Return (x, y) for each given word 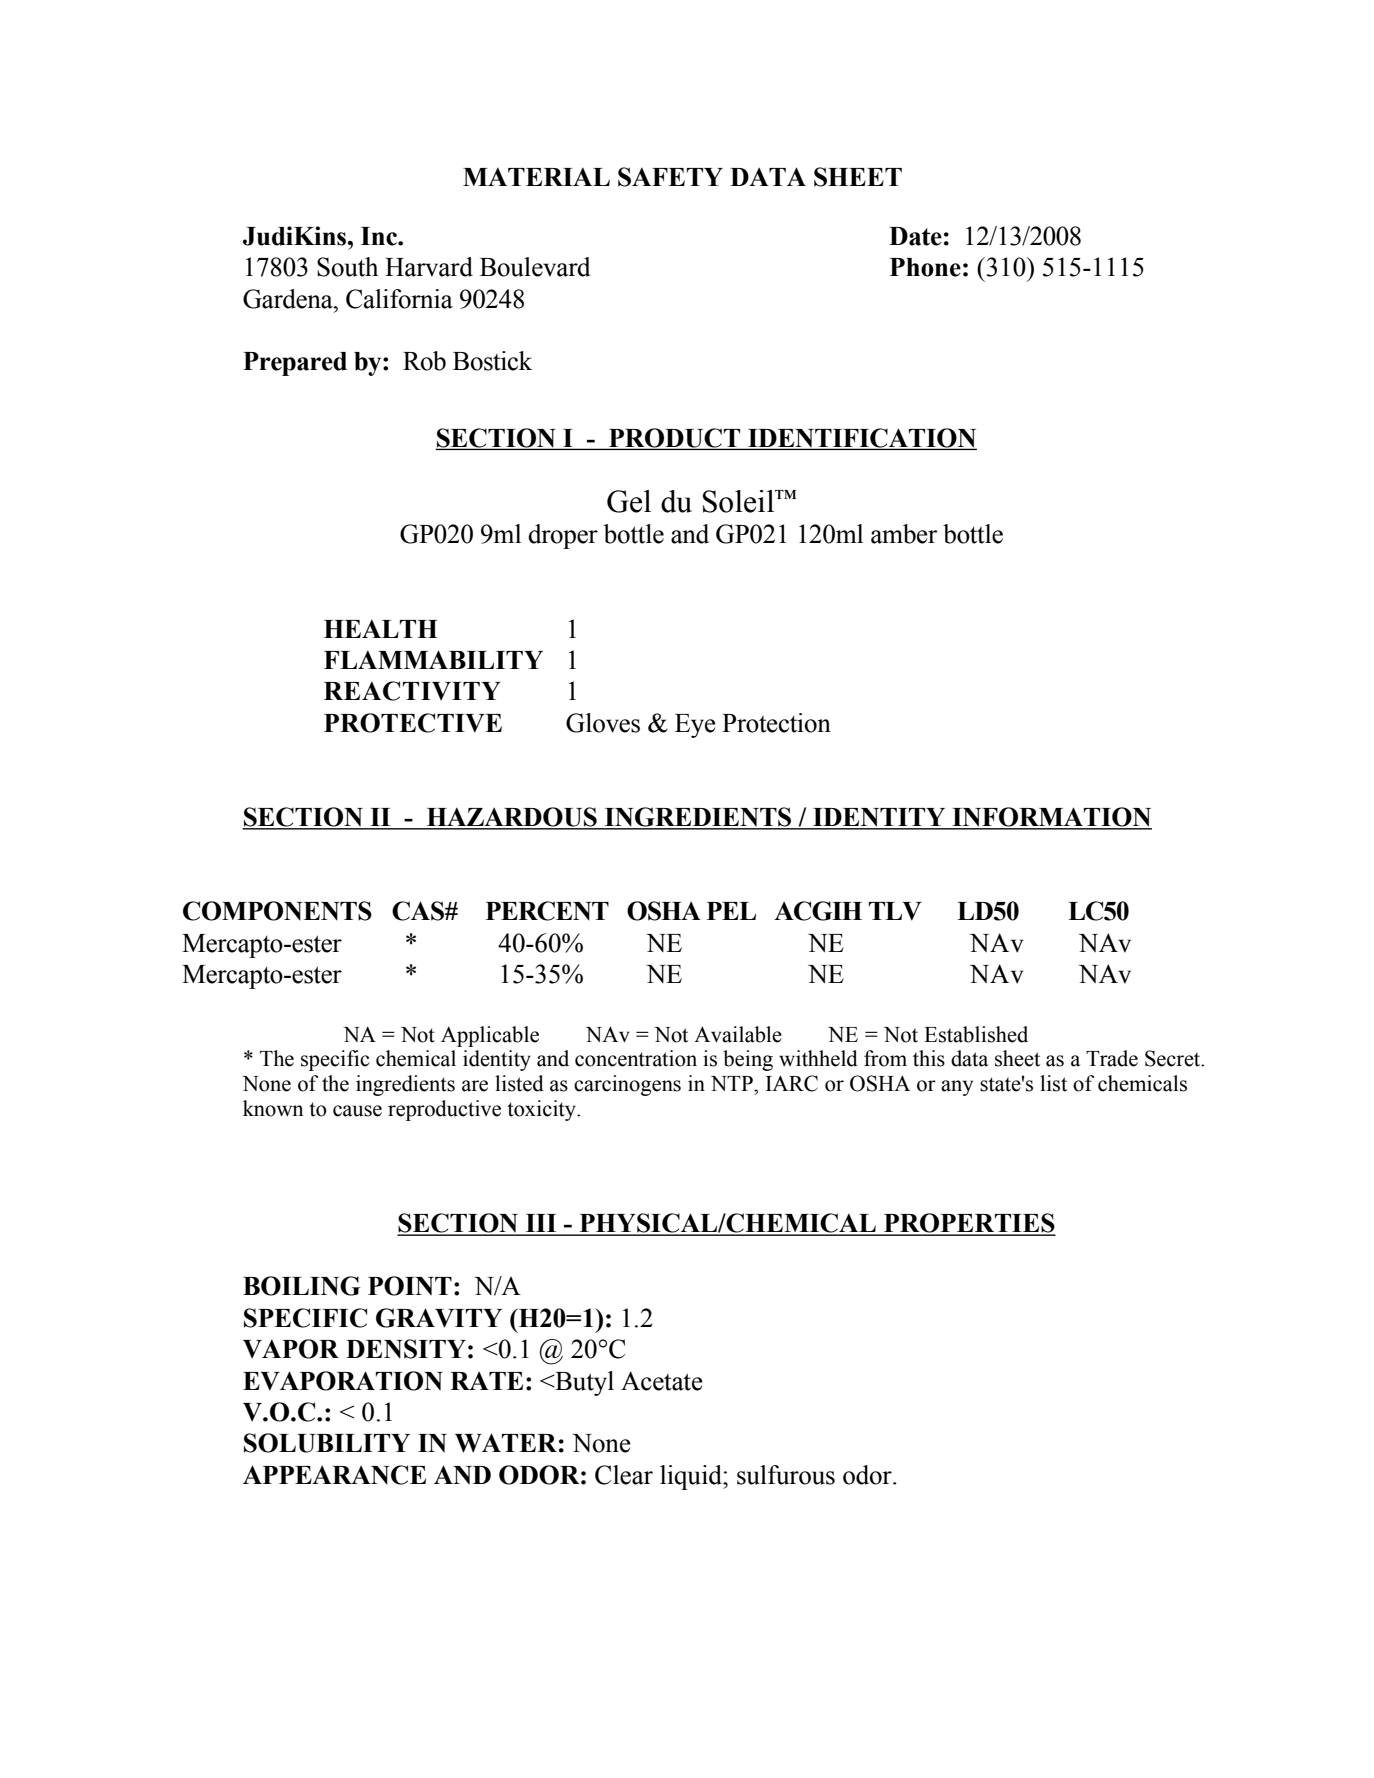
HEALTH (381, 628)
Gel (629, 501)
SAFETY (670, 177)
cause (357, 1111)
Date (915, 236)
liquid (692, 1477)
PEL (731, 911)
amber (904, 534)
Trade (1112, 1058)
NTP (733, 1083)
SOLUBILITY (327, 1443)
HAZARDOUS (511, 818)
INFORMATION (1051, 818)
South (347, 267)
